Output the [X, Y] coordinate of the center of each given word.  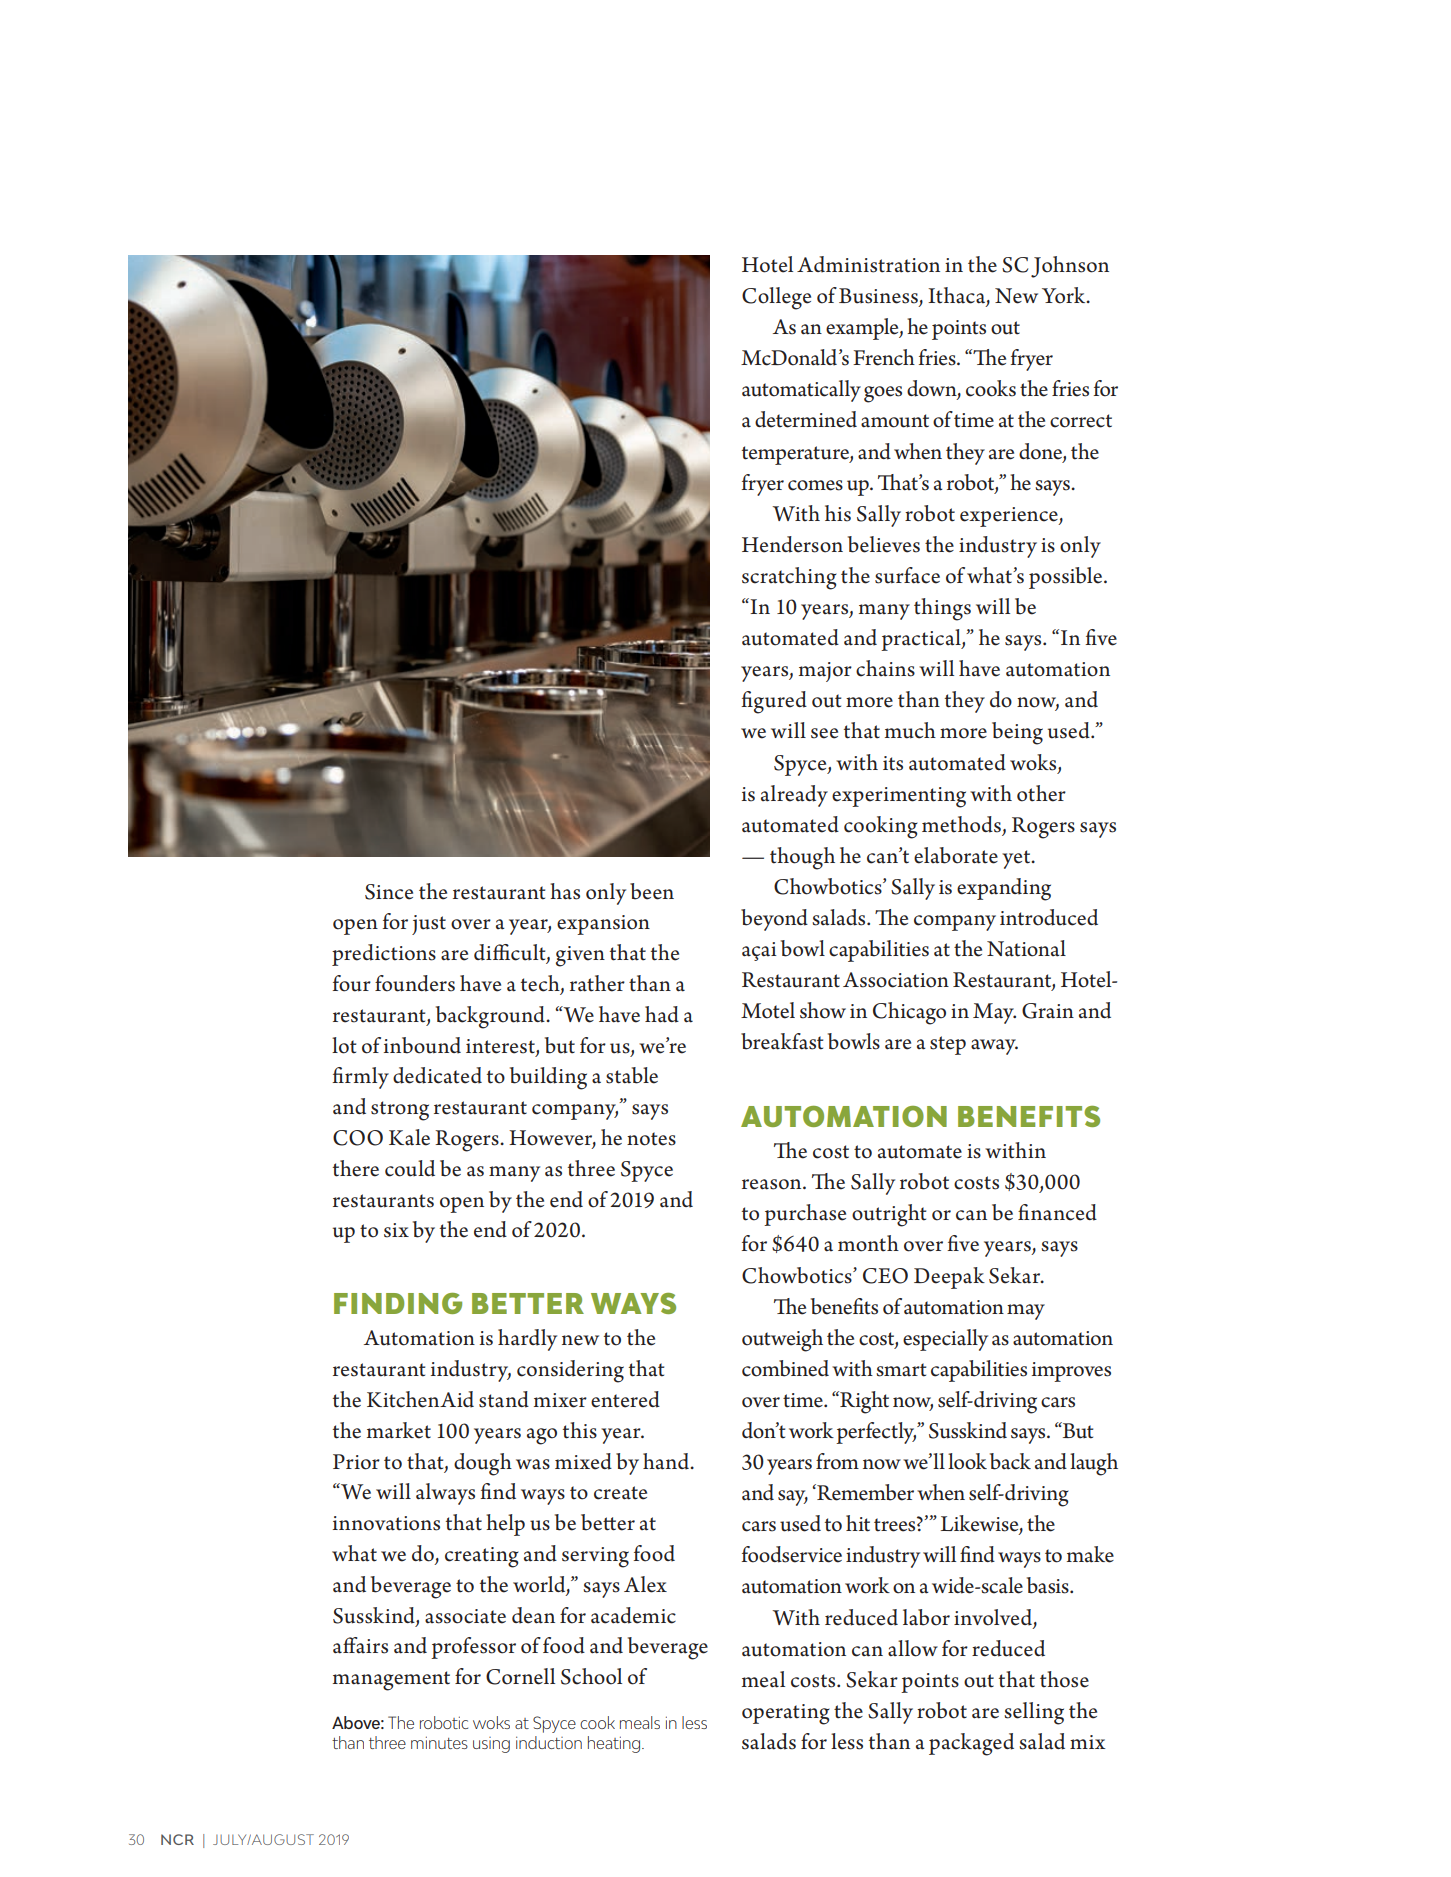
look [967, 1461]
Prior [356, 1462]
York [1065, 295]
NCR [177, 1839]
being [1017, 733]
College [776, 298]
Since [389, 892]
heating [615, 1744]
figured [774, 702]
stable [632, 1075]
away [994, 1047]
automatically [801, 391]
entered [625, 1399]
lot [344, 1045]
